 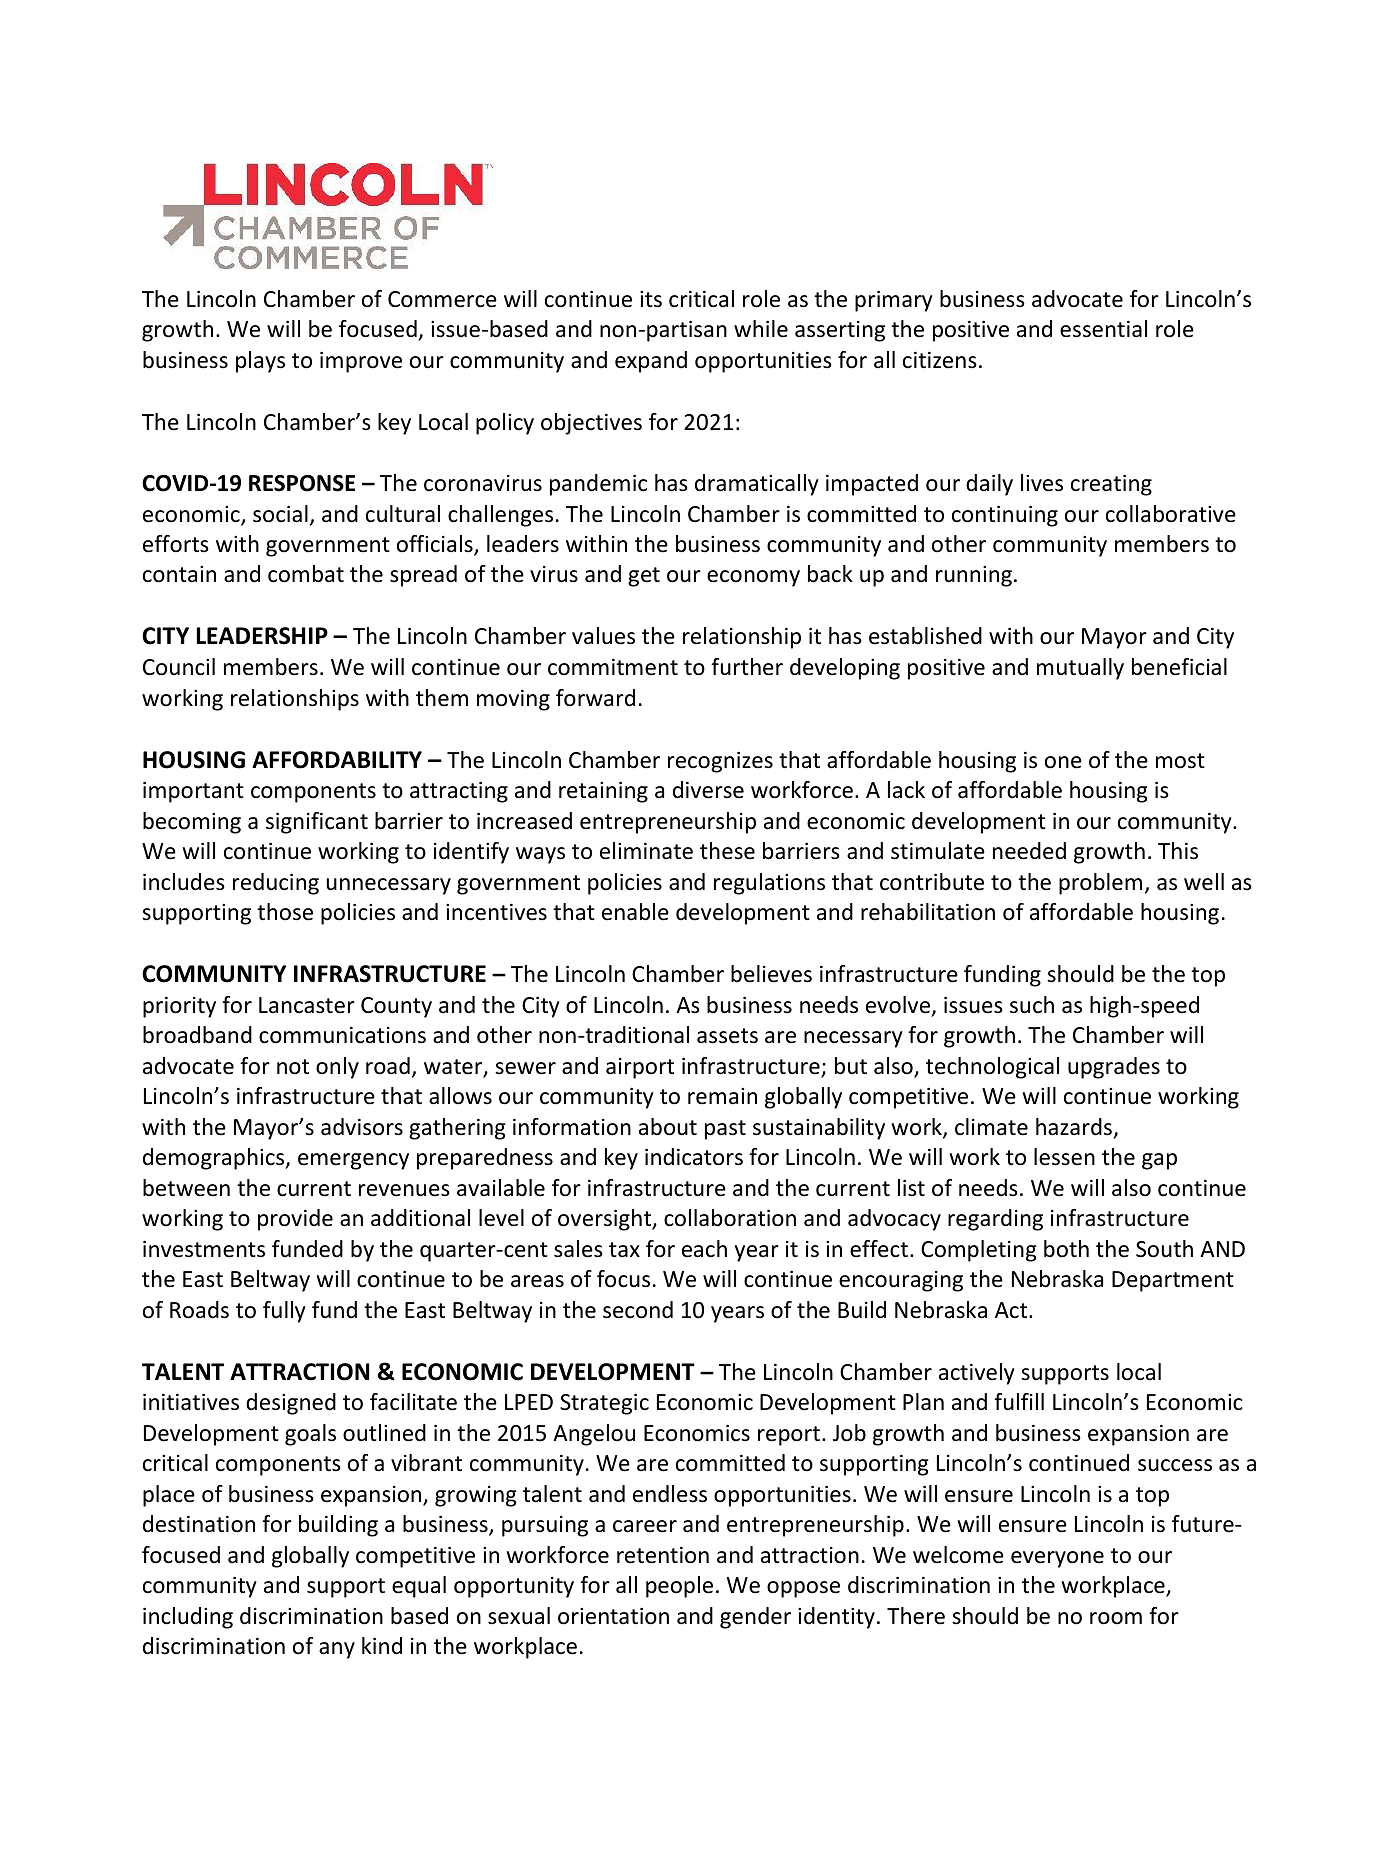 What do you see at coordinates (679, 1587) in the screenshot?
I see `people` at bounding box center [679, 1587].
